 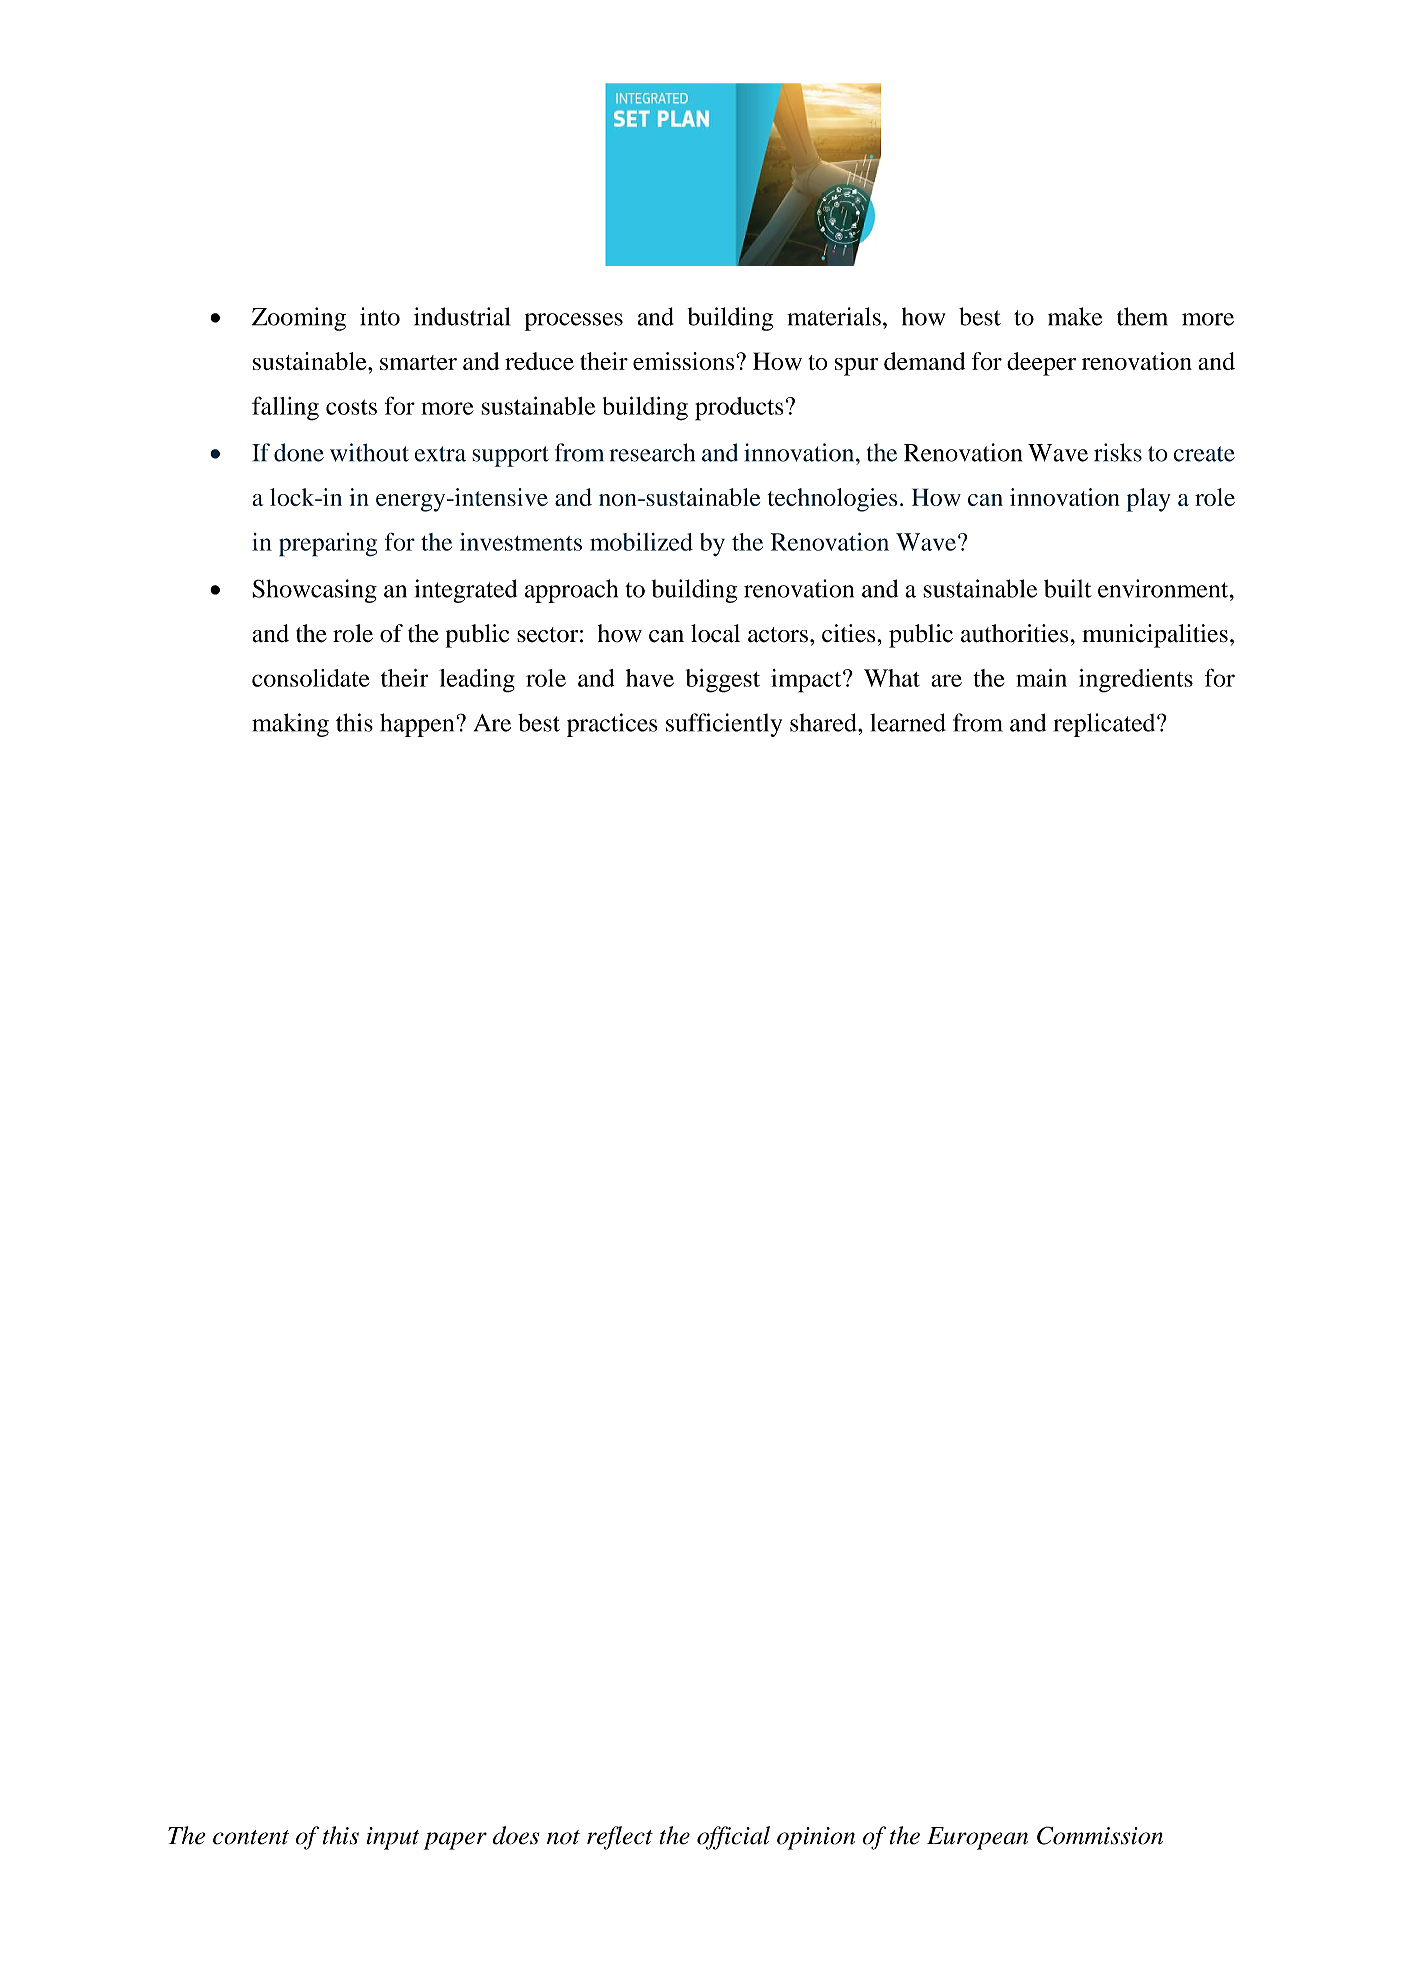 I want to click on European, so click(x=977, y=1838).
